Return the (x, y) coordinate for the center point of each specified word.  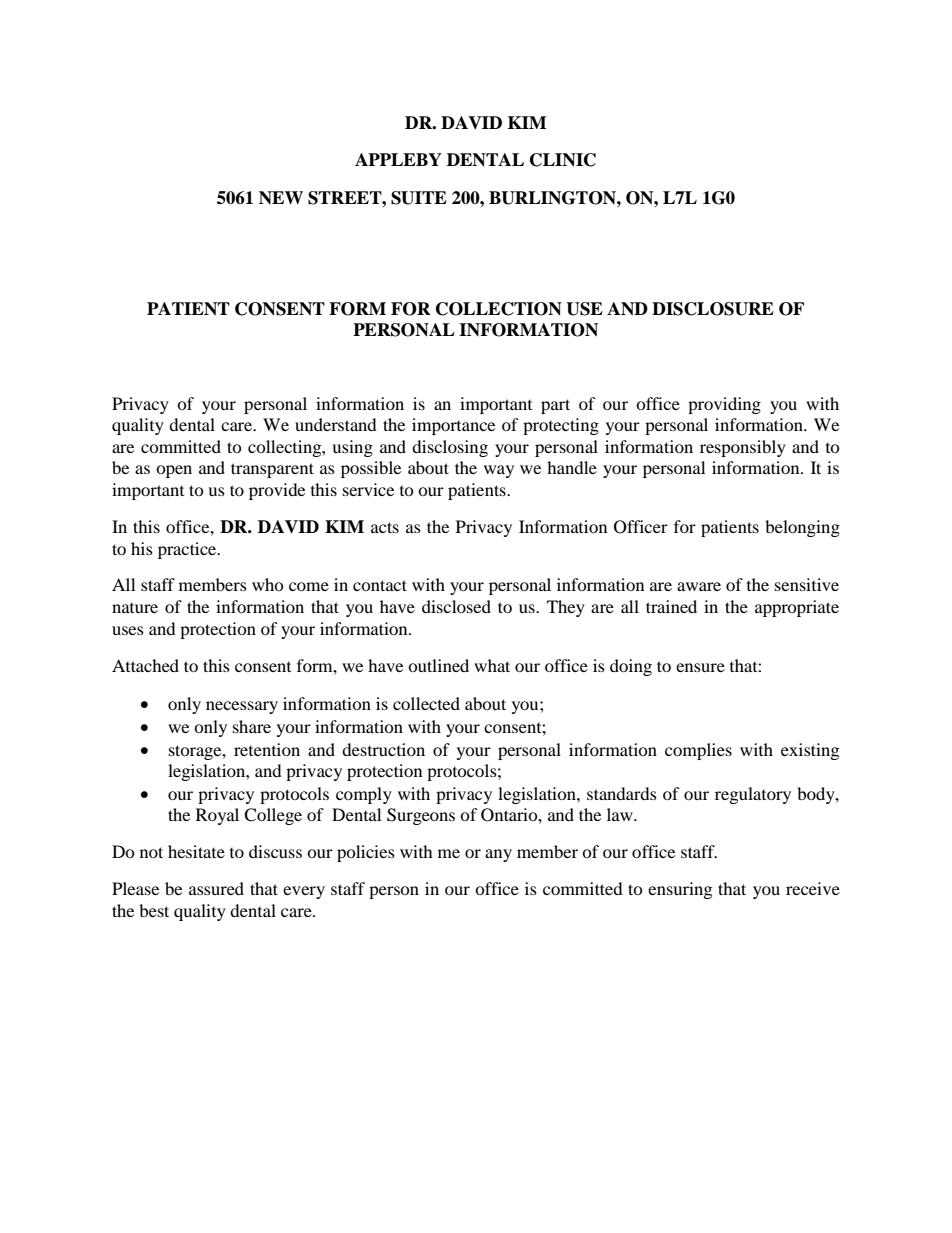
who (268, 584)
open (174, 471)
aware (699, 586)
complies (698, 751)
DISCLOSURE (713, 309)
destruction (383, 749)
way (499, 471)
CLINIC (563, 160)
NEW (281, 197)
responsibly (743, 448)
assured (216, 888)
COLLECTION (499, 309)
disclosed (456, 606)
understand (336, 424)
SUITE (419, 198)
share (252, 726)
